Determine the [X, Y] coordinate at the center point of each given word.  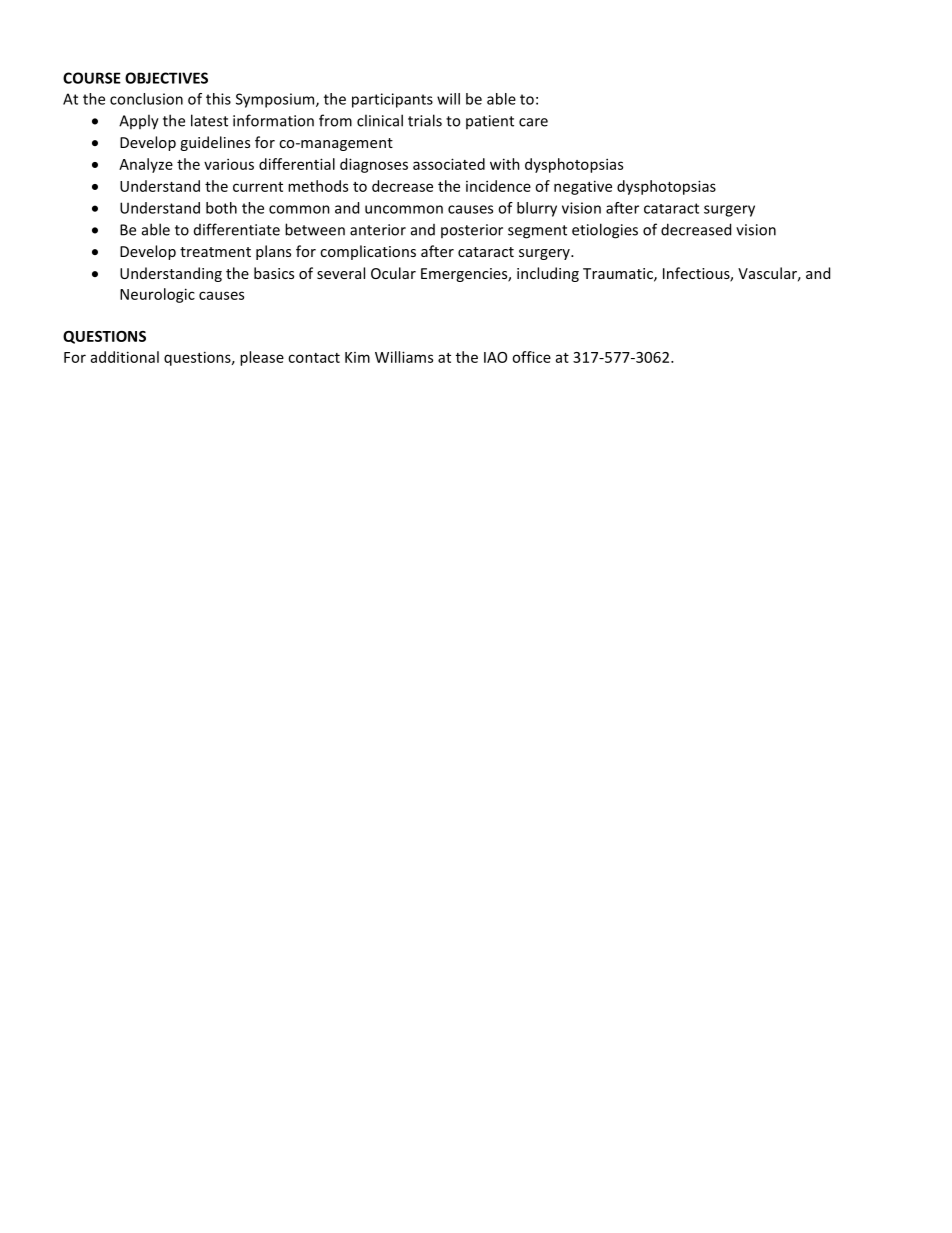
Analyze [146, 165]
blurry [537, 209]
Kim [357, 357]
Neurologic [157, 295]
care [533, 122]
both [221, 208]
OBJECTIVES [166, 78]
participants [392, 100]
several [341, 273]
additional [125, 357]
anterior [378, 230]
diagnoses [374, 165]
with [505, 164]
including [548, 274]
